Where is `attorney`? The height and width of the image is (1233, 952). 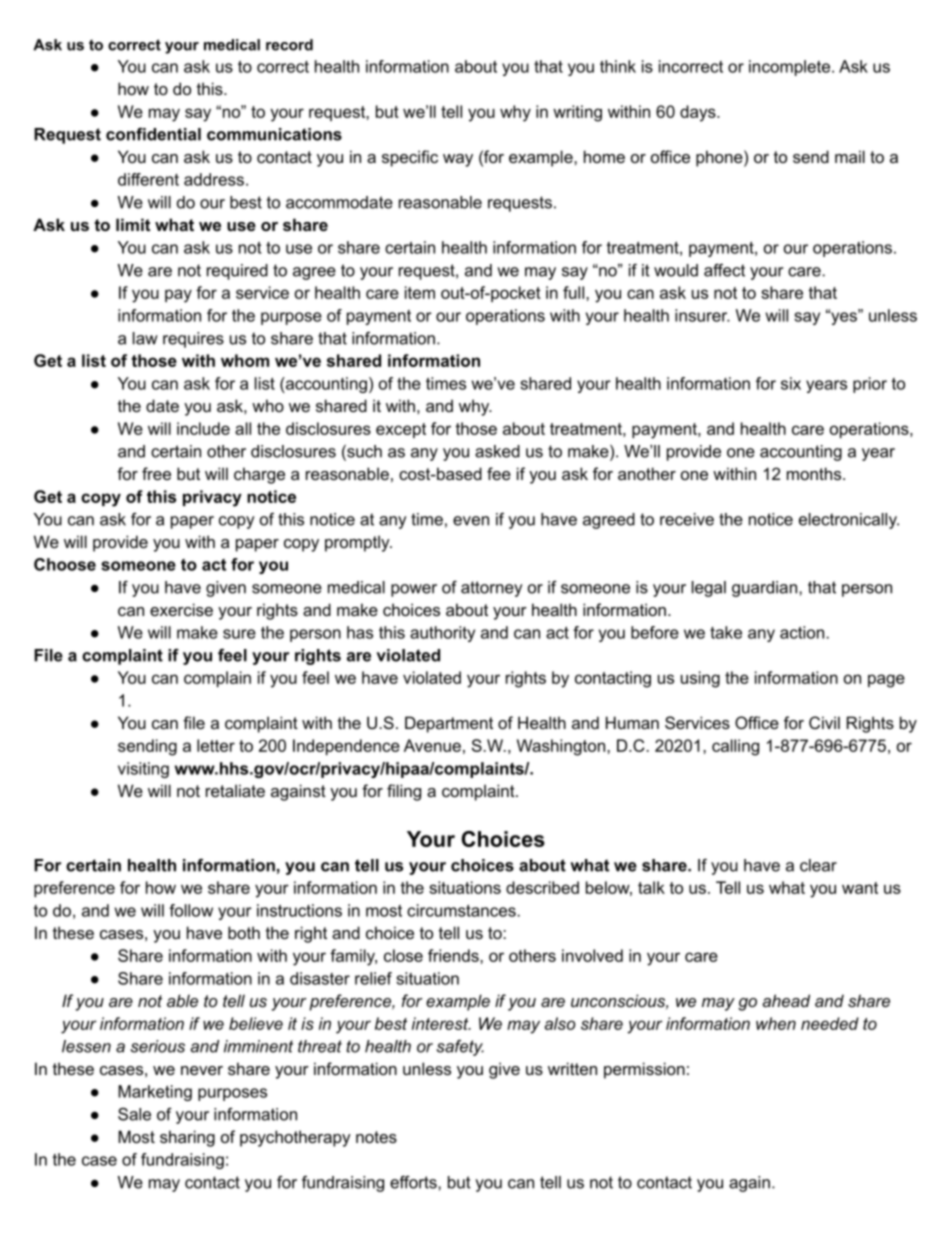
attorney is located at coordinates (491, 589).
